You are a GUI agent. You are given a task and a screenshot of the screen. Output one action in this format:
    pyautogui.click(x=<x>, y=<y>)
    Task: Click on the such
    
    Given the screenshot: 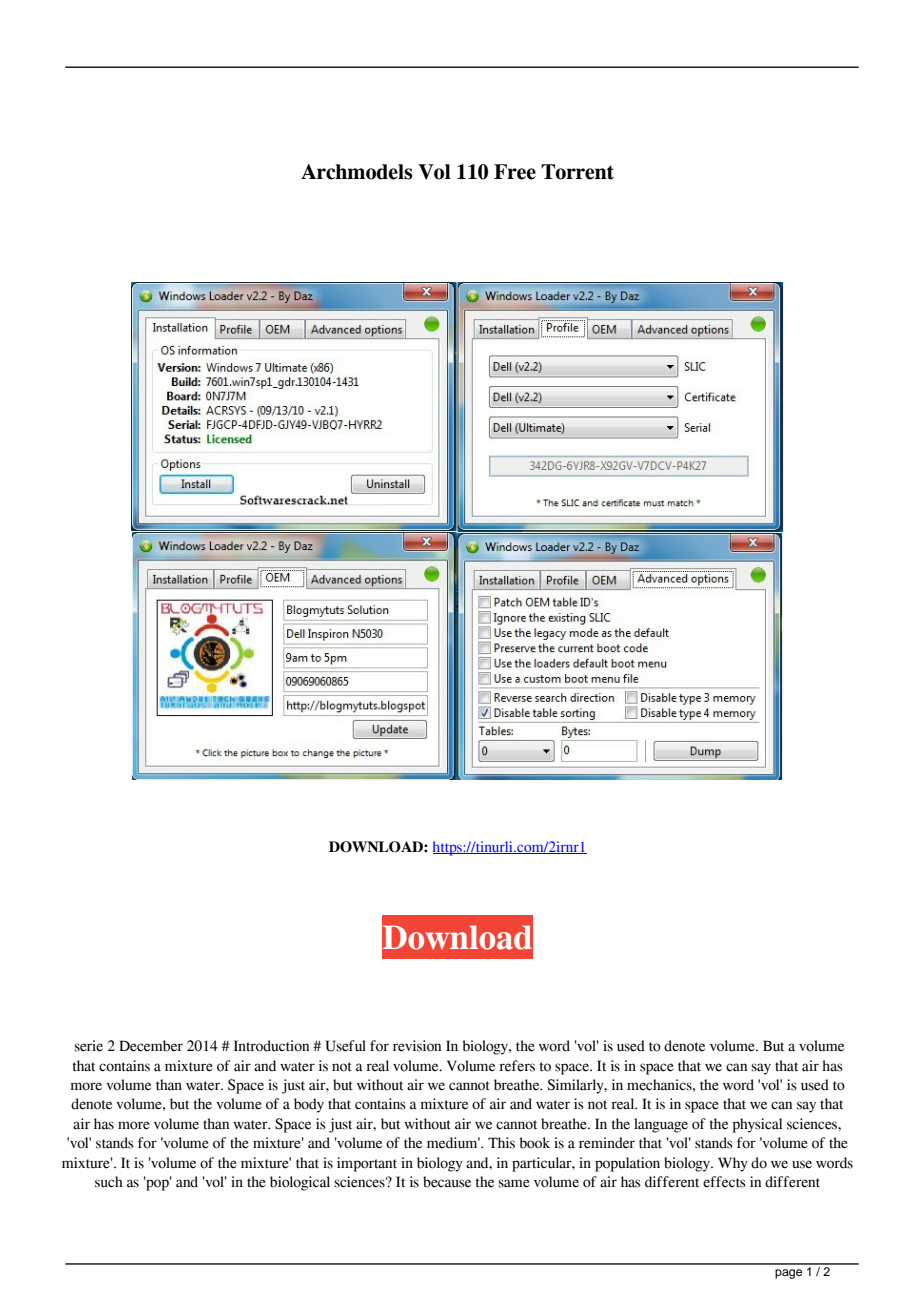 What is the action you would take?
    pyautogui.click(x=109, y=1182)
